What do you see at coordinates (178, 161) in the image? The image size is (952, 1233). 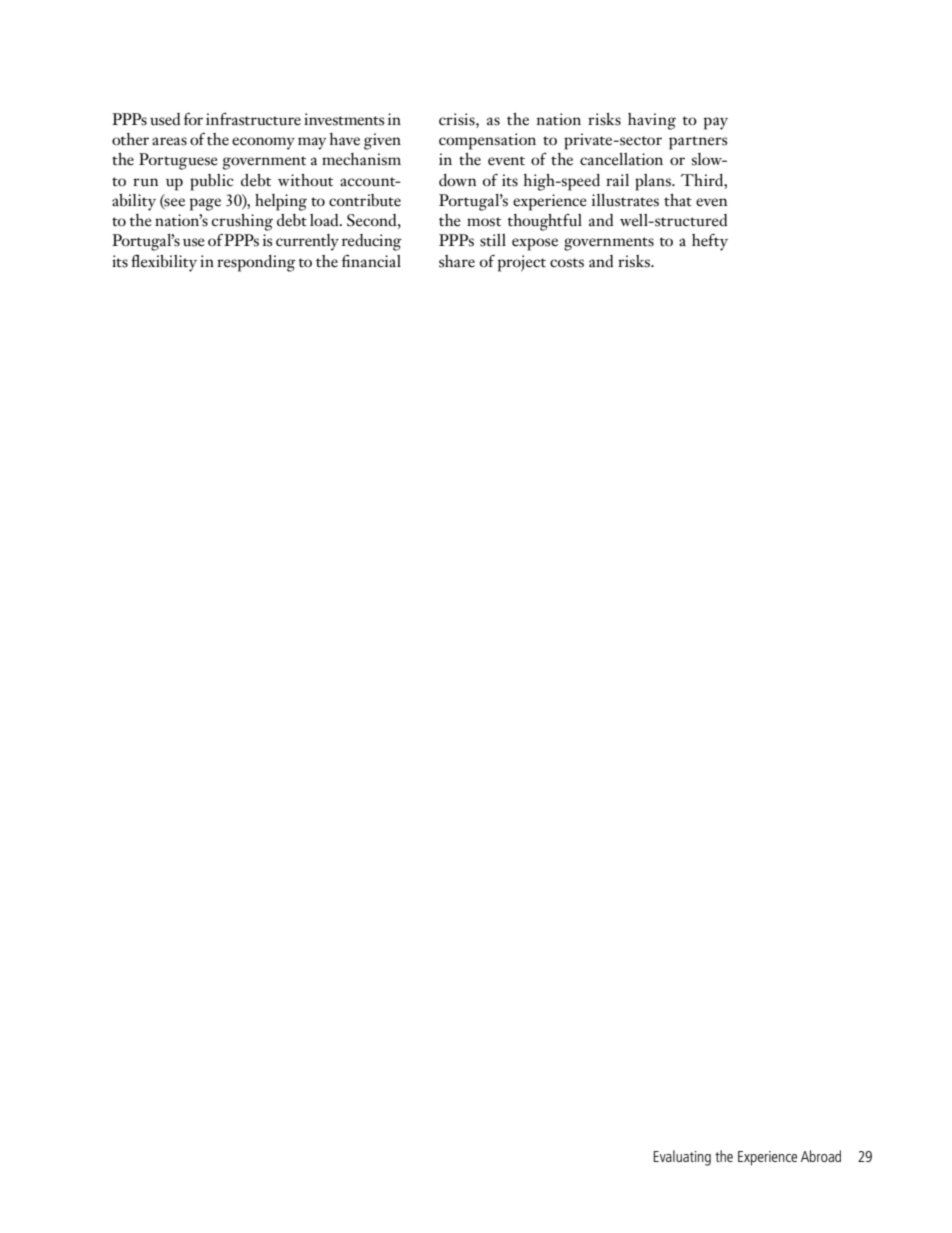 I see `Portuguese` at bounding box center [178, 161].
